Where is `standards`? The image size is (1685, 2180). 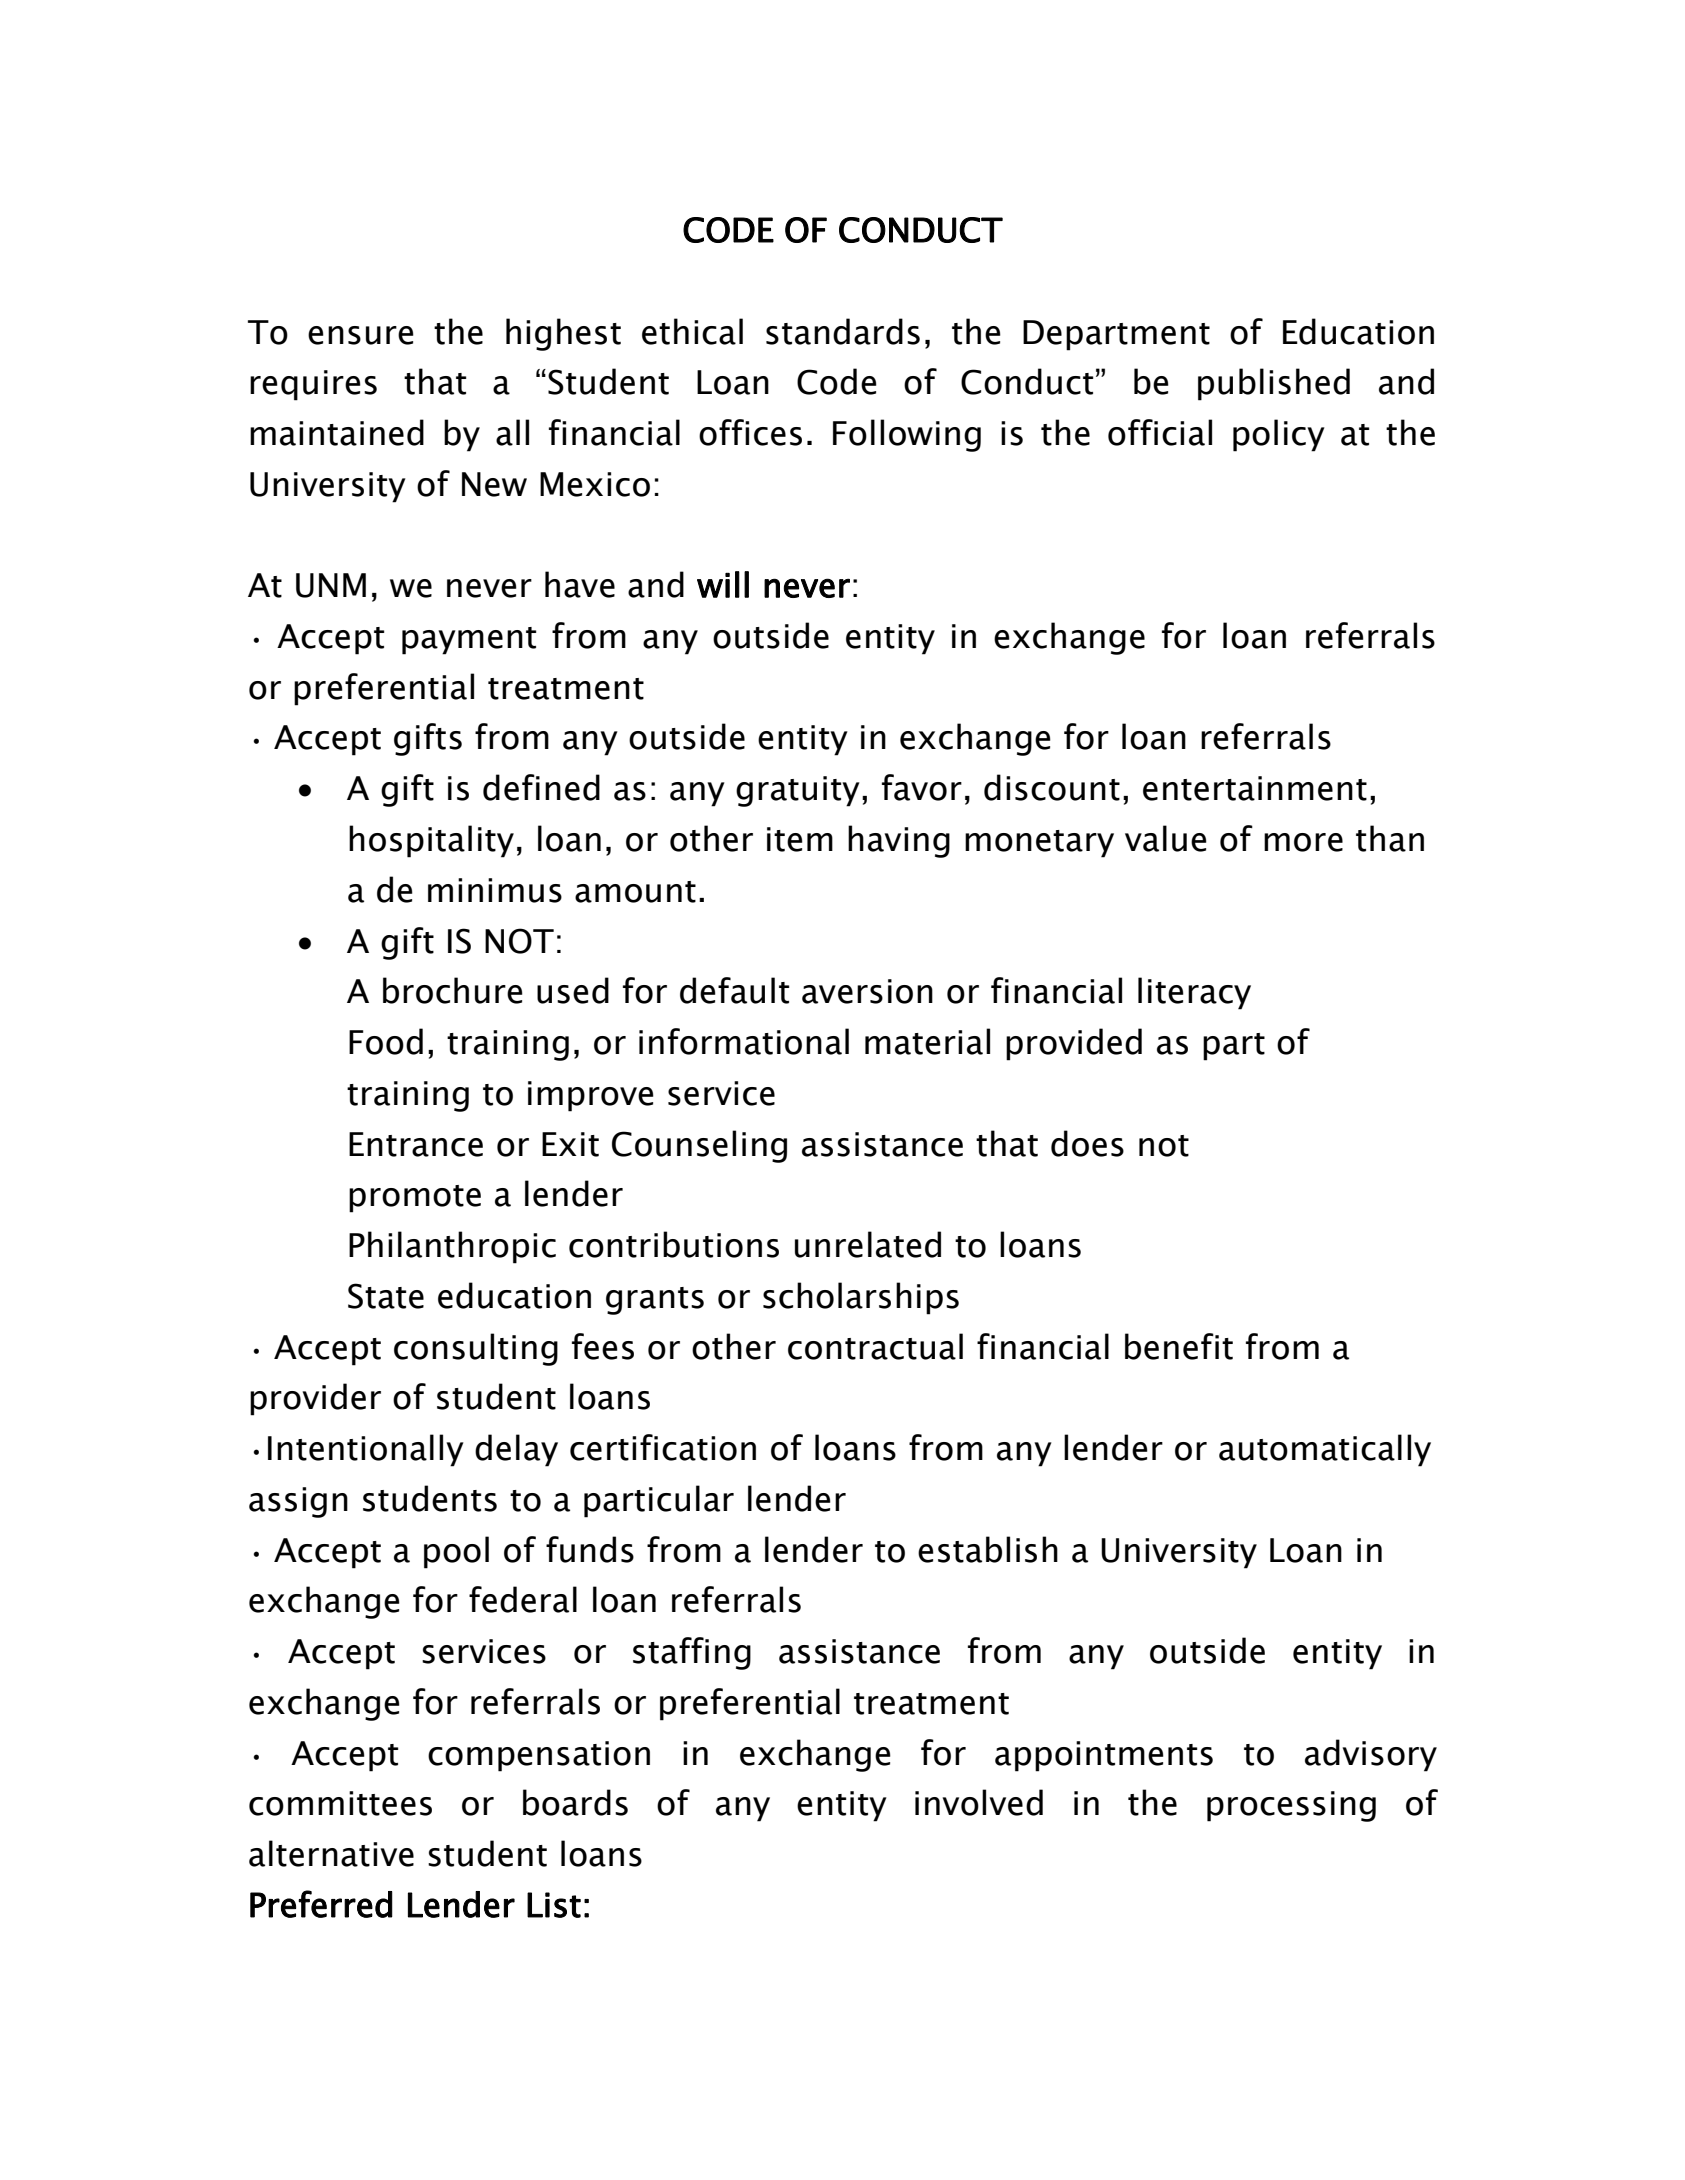
standards is located at coordinates (843, 331).
